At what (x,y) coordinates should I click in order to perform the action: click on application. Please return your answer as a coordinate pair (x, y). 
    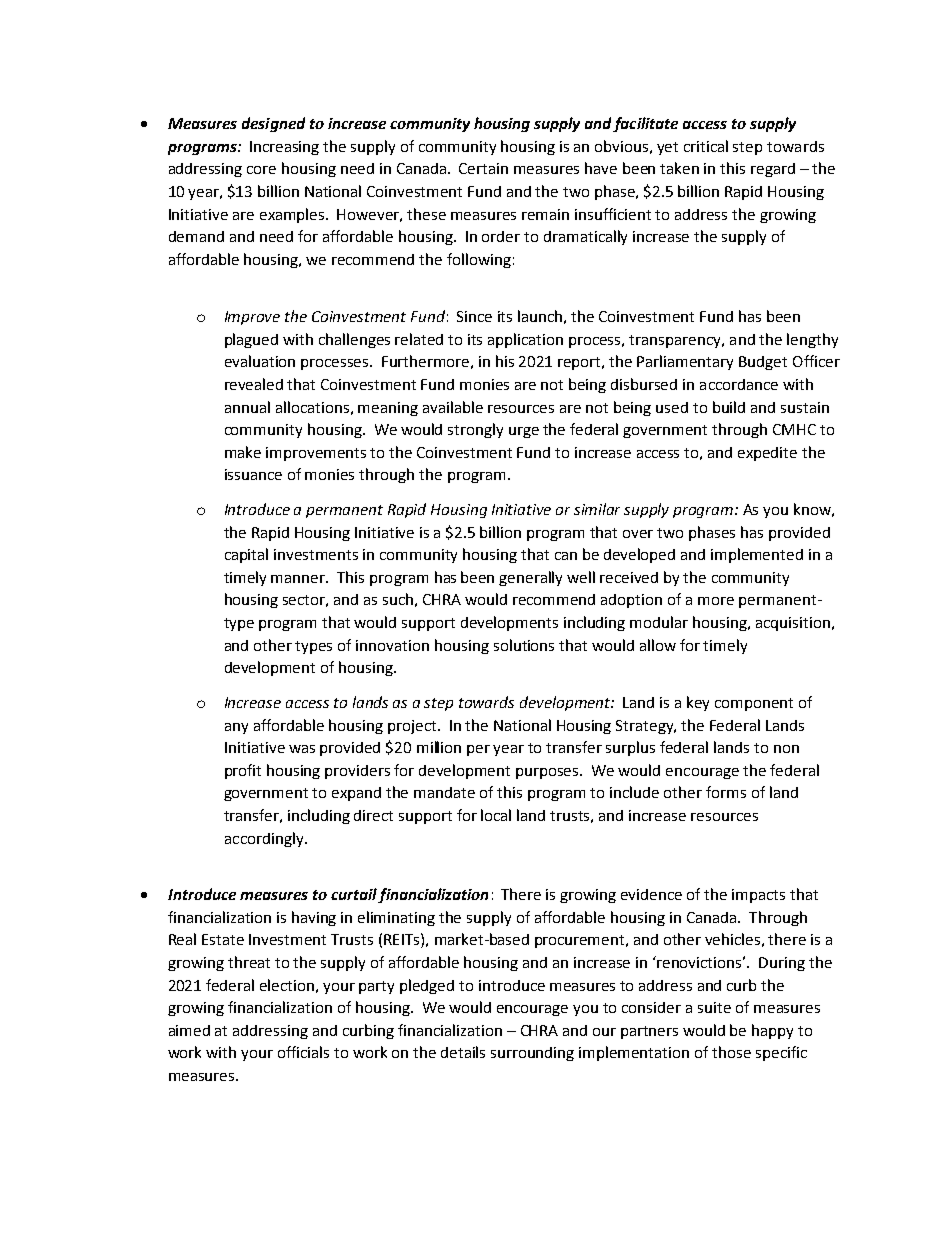
    Looking at the image, I should click on (525, 340).
